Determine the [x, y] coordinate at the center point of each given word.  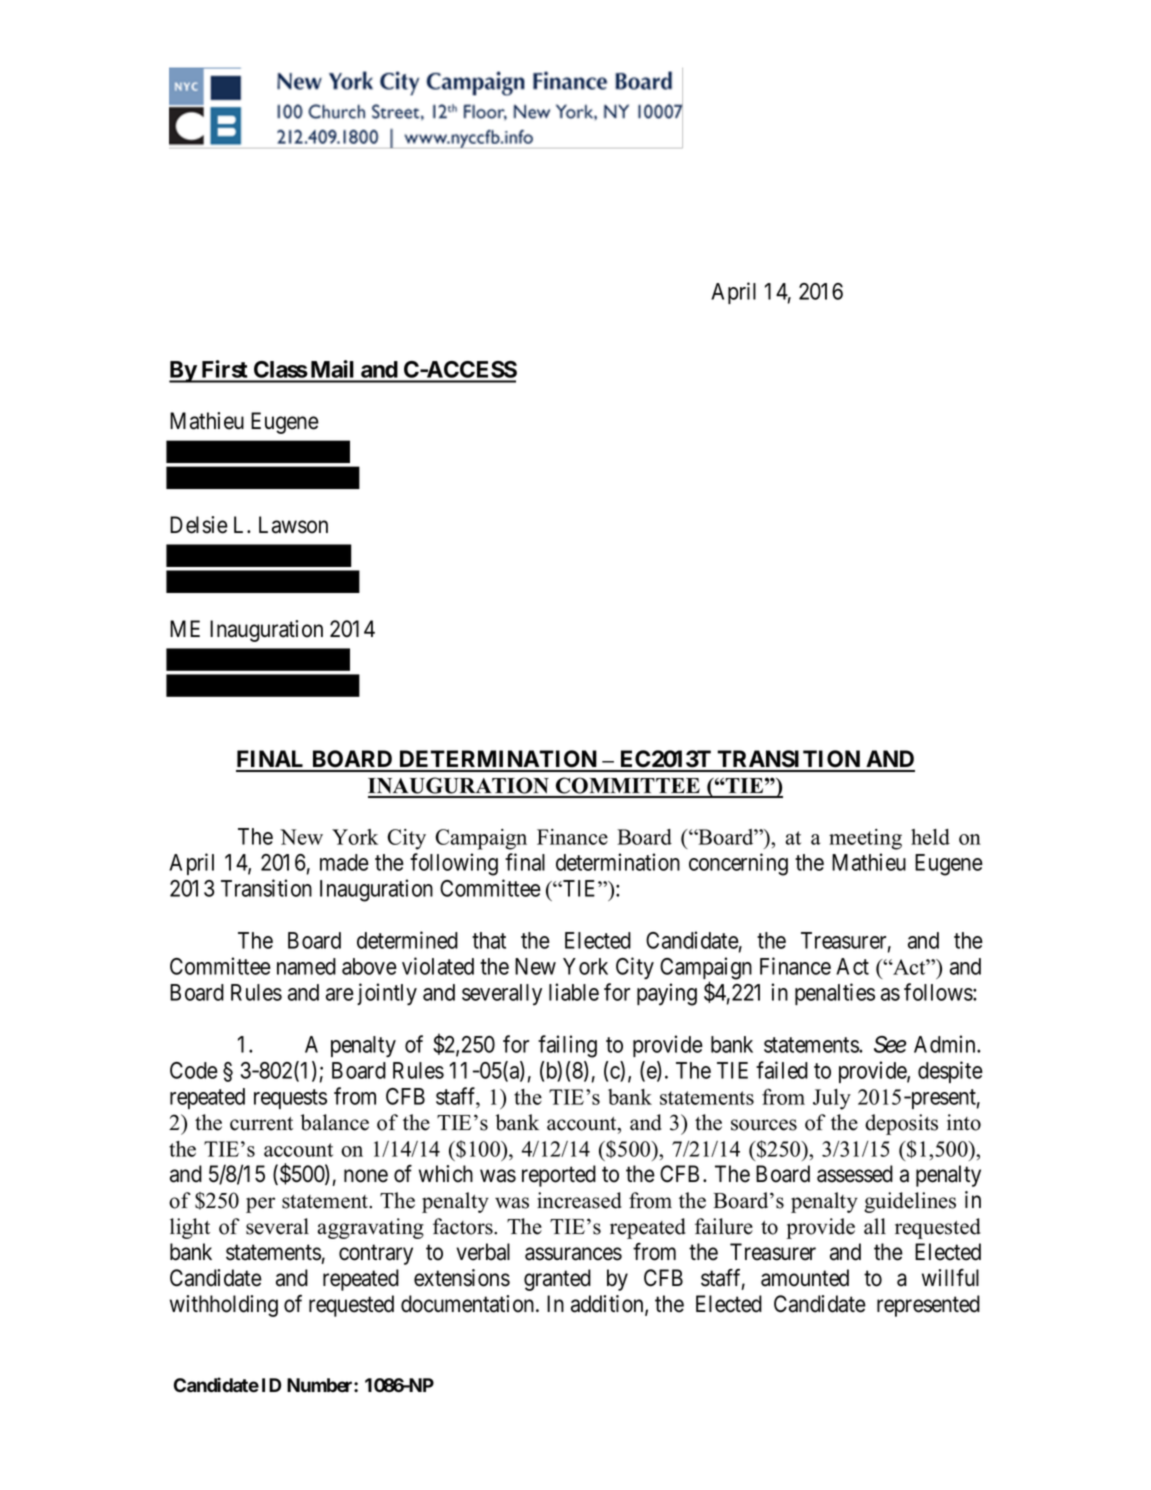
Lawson [293, 525]
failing [567, 1046]
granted [557, 1280]
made [344, 862]
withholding [224, 1306]
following [454, 864]
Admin [946, 1044]
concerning [738, 864]
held [930, 837]
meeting [865, 839]
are [340, 994]
